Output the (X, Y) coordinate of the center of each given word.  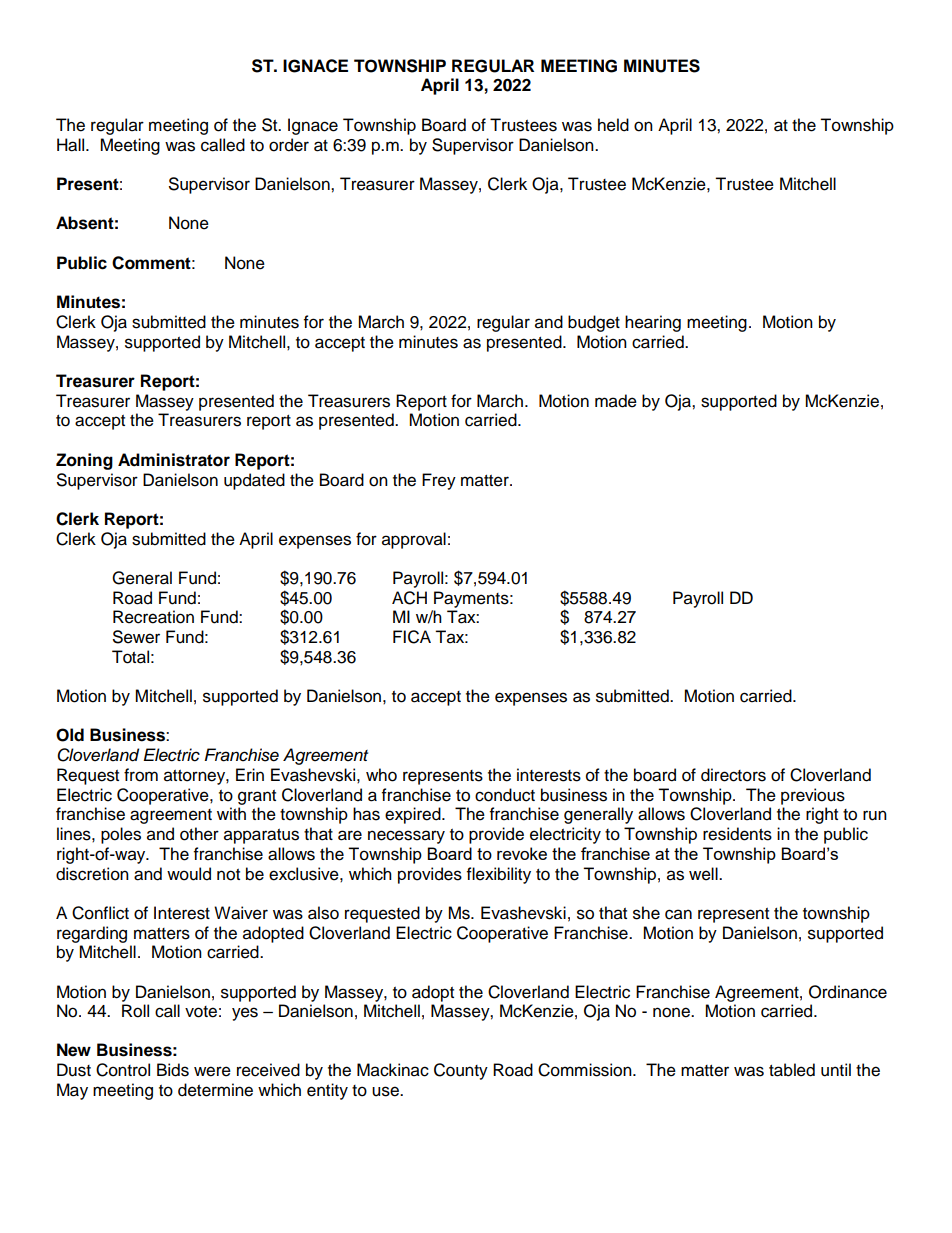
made (616, 401)
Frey (439, 481)
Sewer (136, 637)
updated (254, 481)
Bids (173, 1070)
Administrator (174, 460)
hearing (653, 323)
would (189, 874)
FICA (412, 637)
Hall (72, 145)
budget (594, 323)
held (613, 125)
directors (733, 775)
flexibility (499, 875)
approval (414, 540)
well (704, 874)
